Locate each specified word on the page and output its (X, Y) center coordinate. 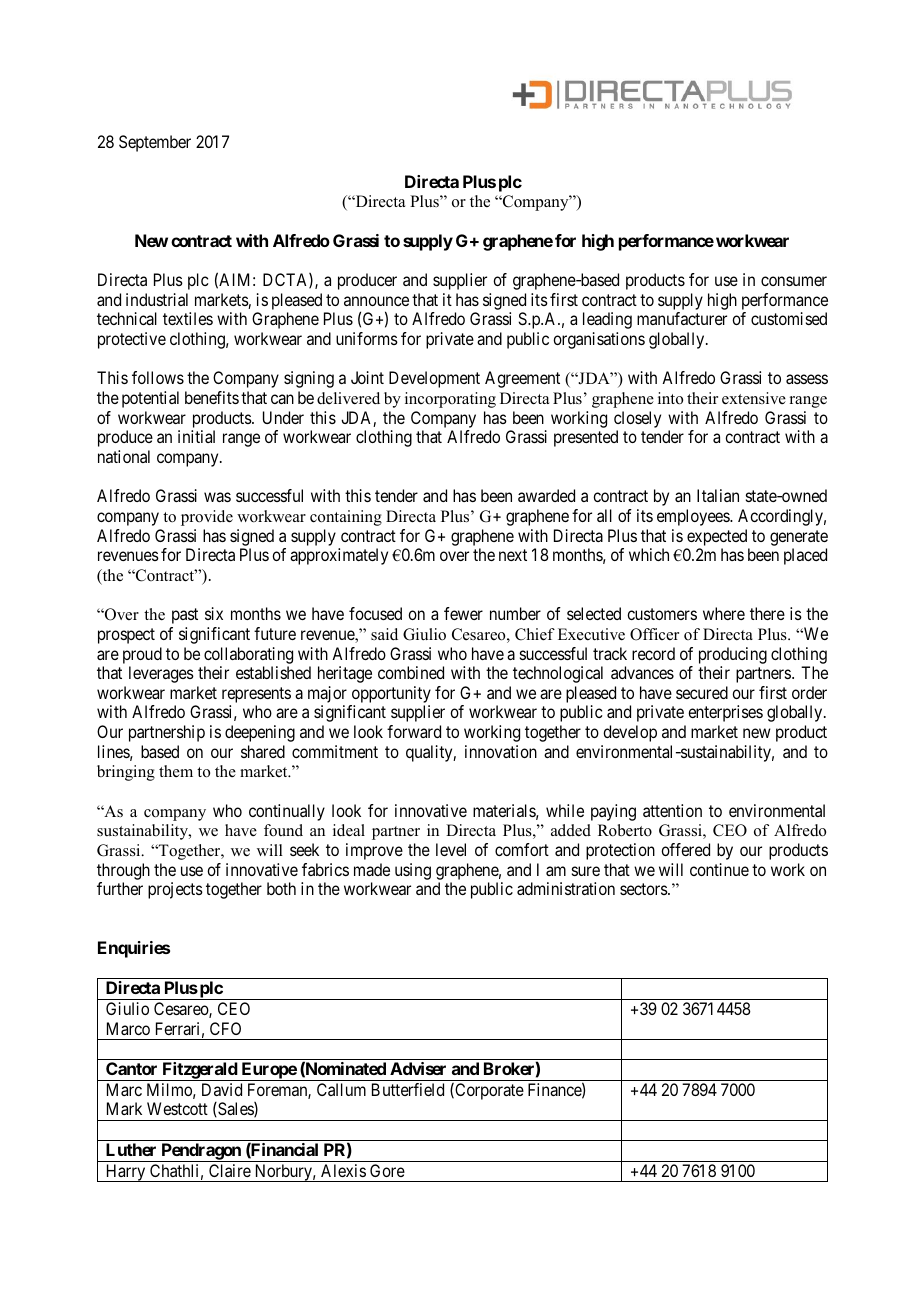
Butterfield (408, 1089)
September (155, 143)
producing (733, 655)
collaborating (248, 655)
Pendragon (201, 1152)
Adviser (418, 1068)
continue (719, 869)
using (413, 871)
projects (175, 890)
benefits (212, 397)
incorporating (450, 400)
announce (376, 301)
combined (411, 672)
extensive (754, 398)
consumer (794, 281)
